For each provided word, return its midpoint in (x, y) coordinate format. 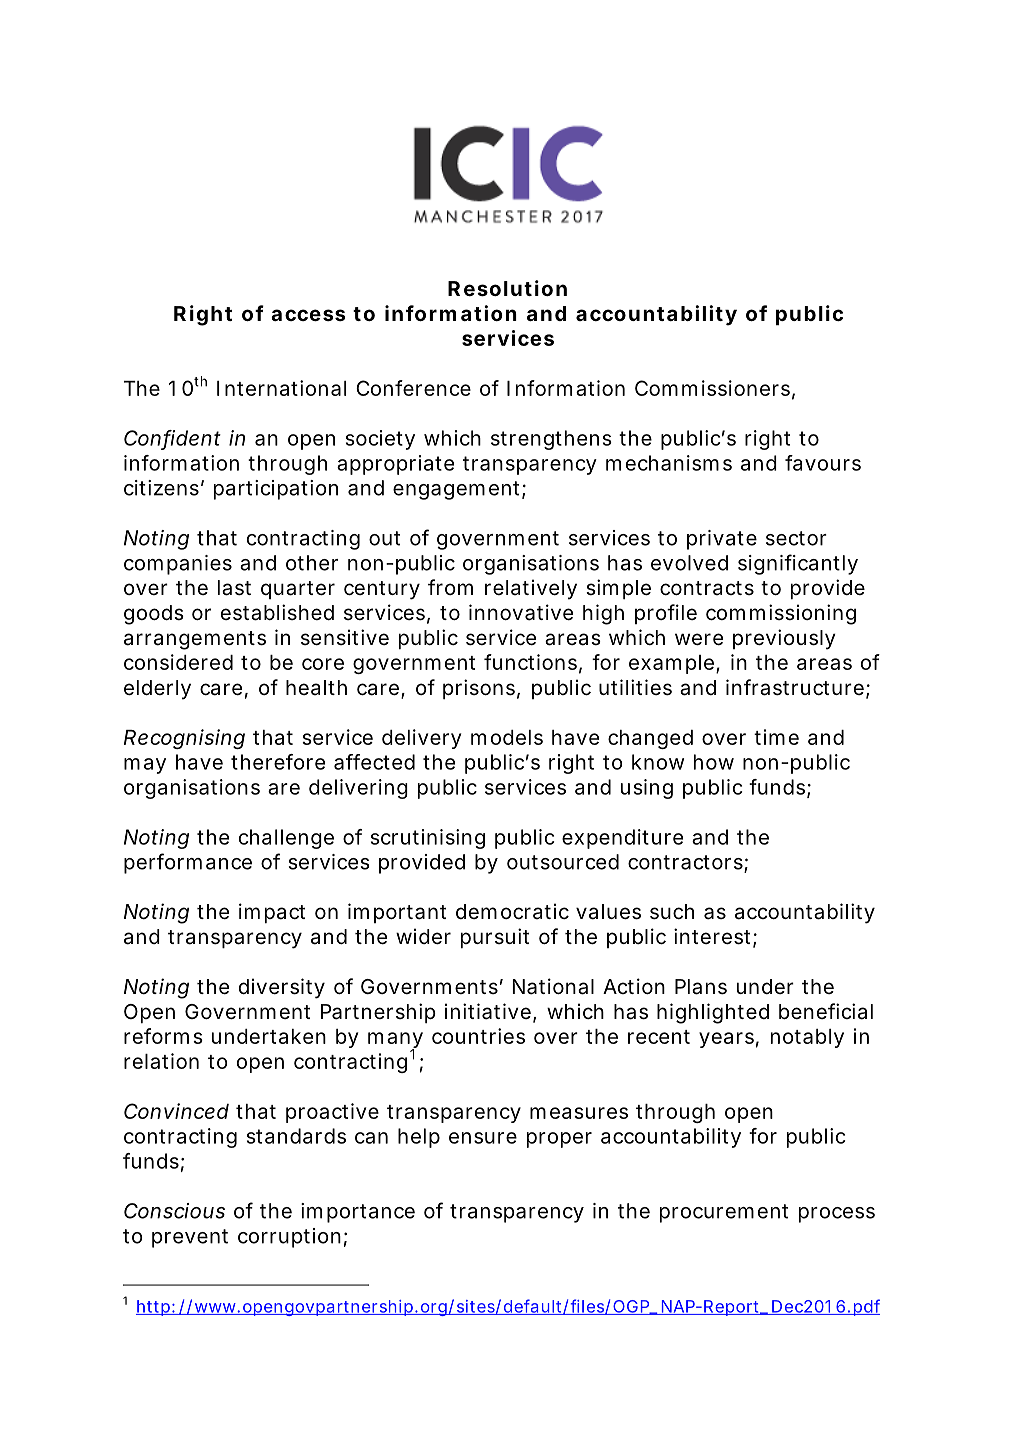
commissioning (781, 614)
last (234, 588)
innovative (521, 612)
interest (714, 937)
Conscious (174, 1211)
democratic (512, 911)
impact (272, 913)
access (308, 315)
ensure (483, 1138)
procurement (724, 1213)
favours (823, 463)
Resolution (507, 288)
